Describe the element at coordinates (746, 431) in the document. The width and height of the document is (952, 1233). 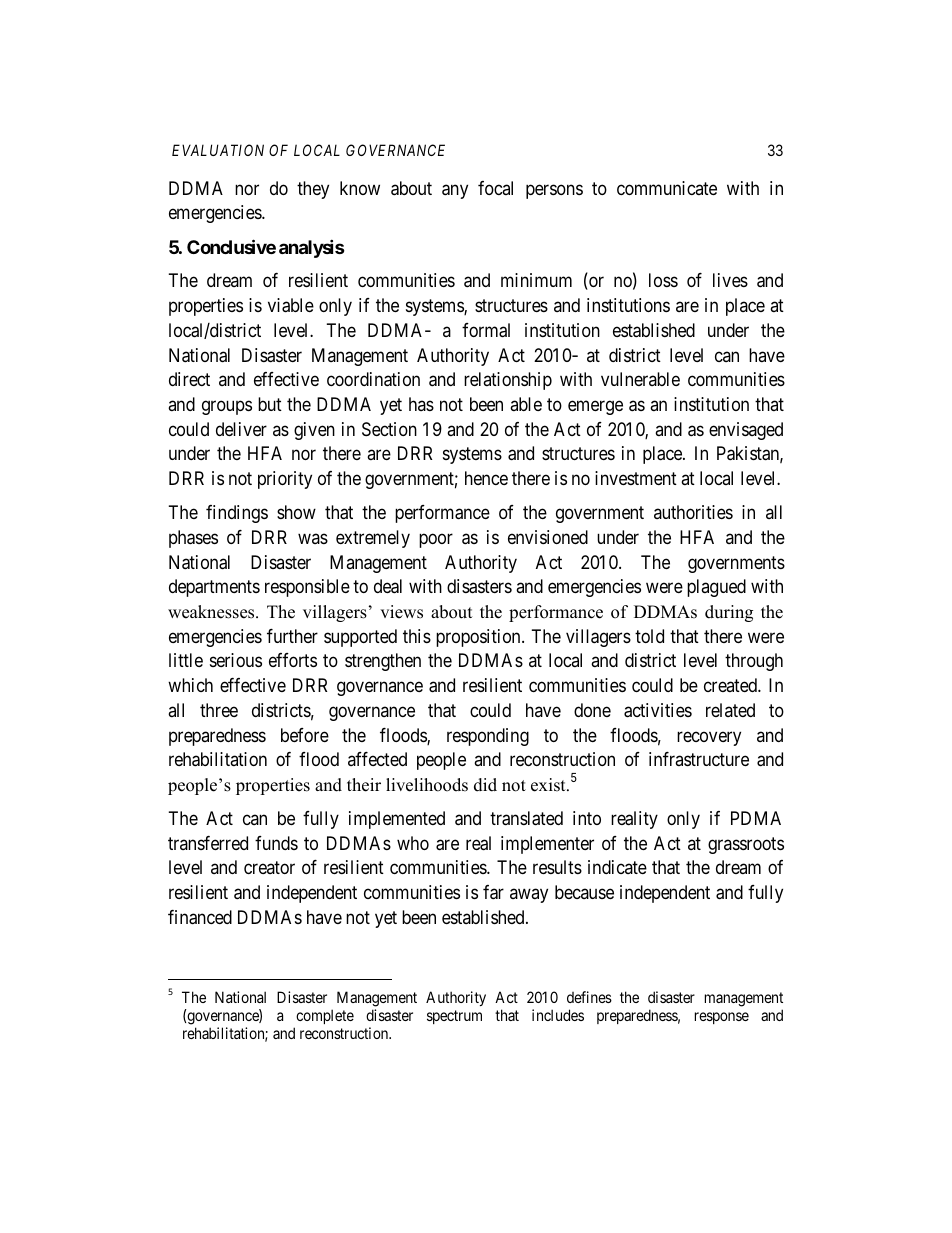
I see `envisaged` at that location.
